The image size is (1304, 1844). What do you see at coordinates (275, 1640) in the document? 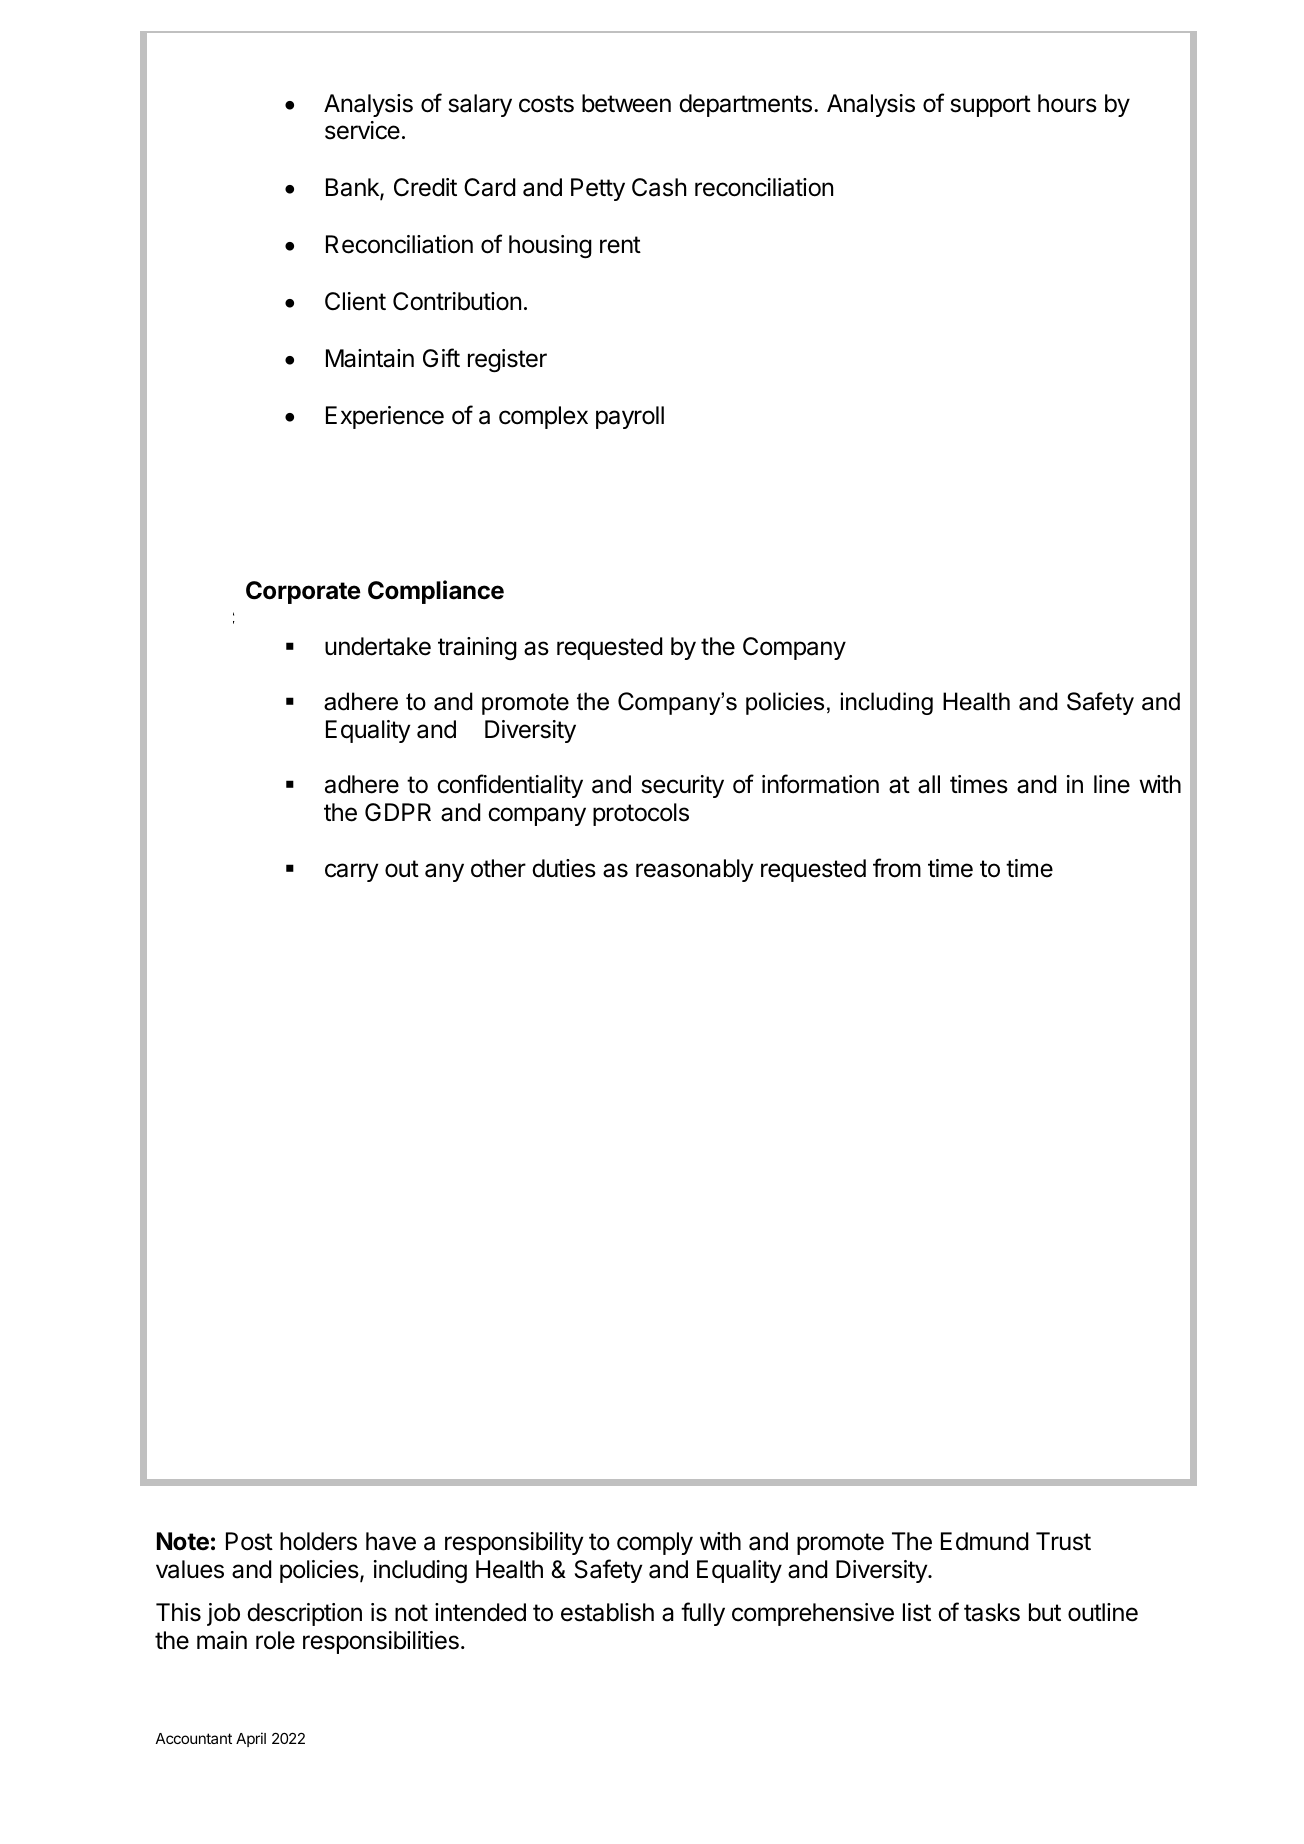
I see `role` at bounding box center [275, 1640].
